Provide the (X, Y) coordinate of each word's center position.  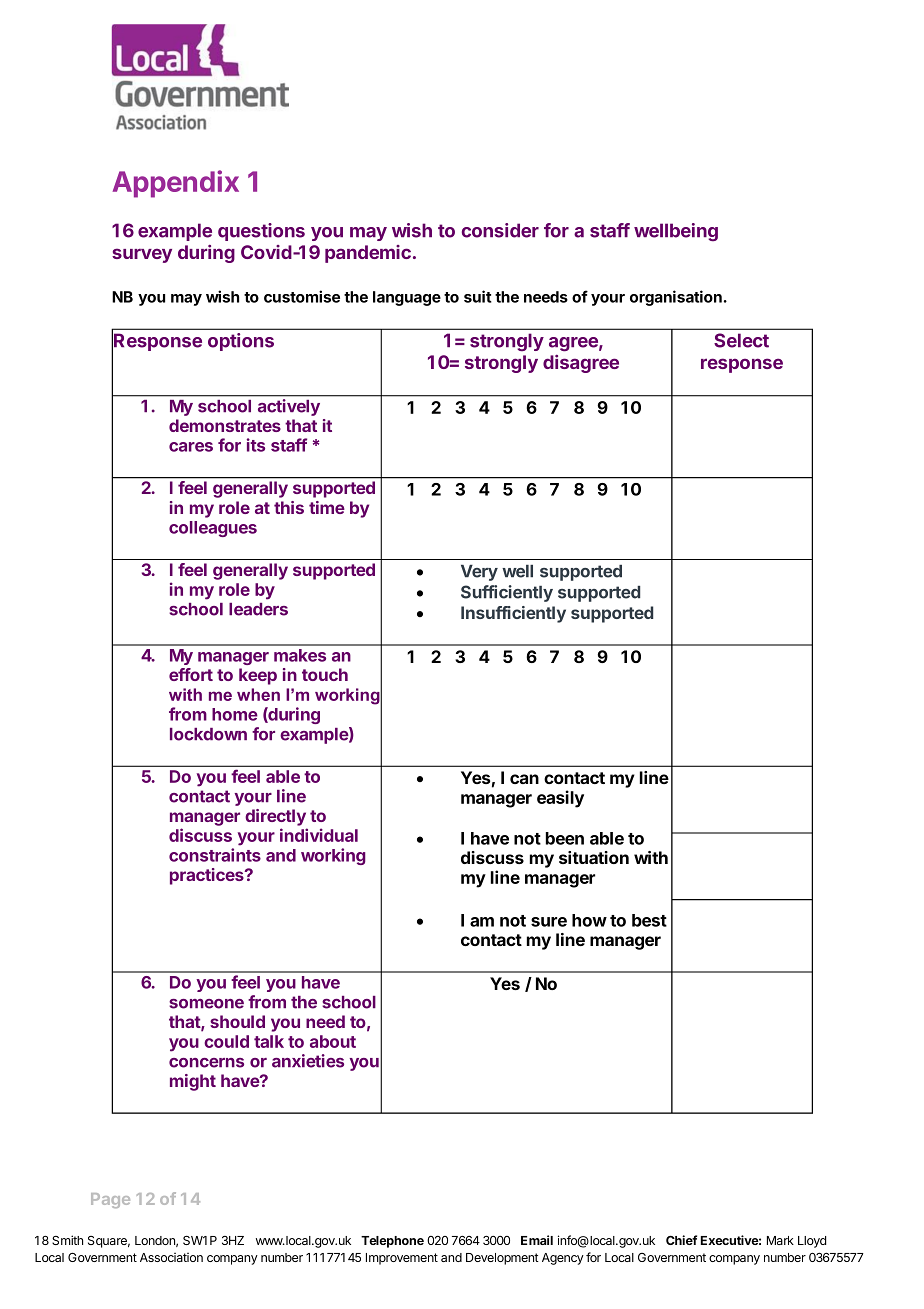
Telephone (392, 1242)
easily (560, 799)
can (524, 779)
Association (171, 1257)
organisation (676, 298)
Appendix (176, 184)
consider (500, 230)
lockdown (208, 734)
